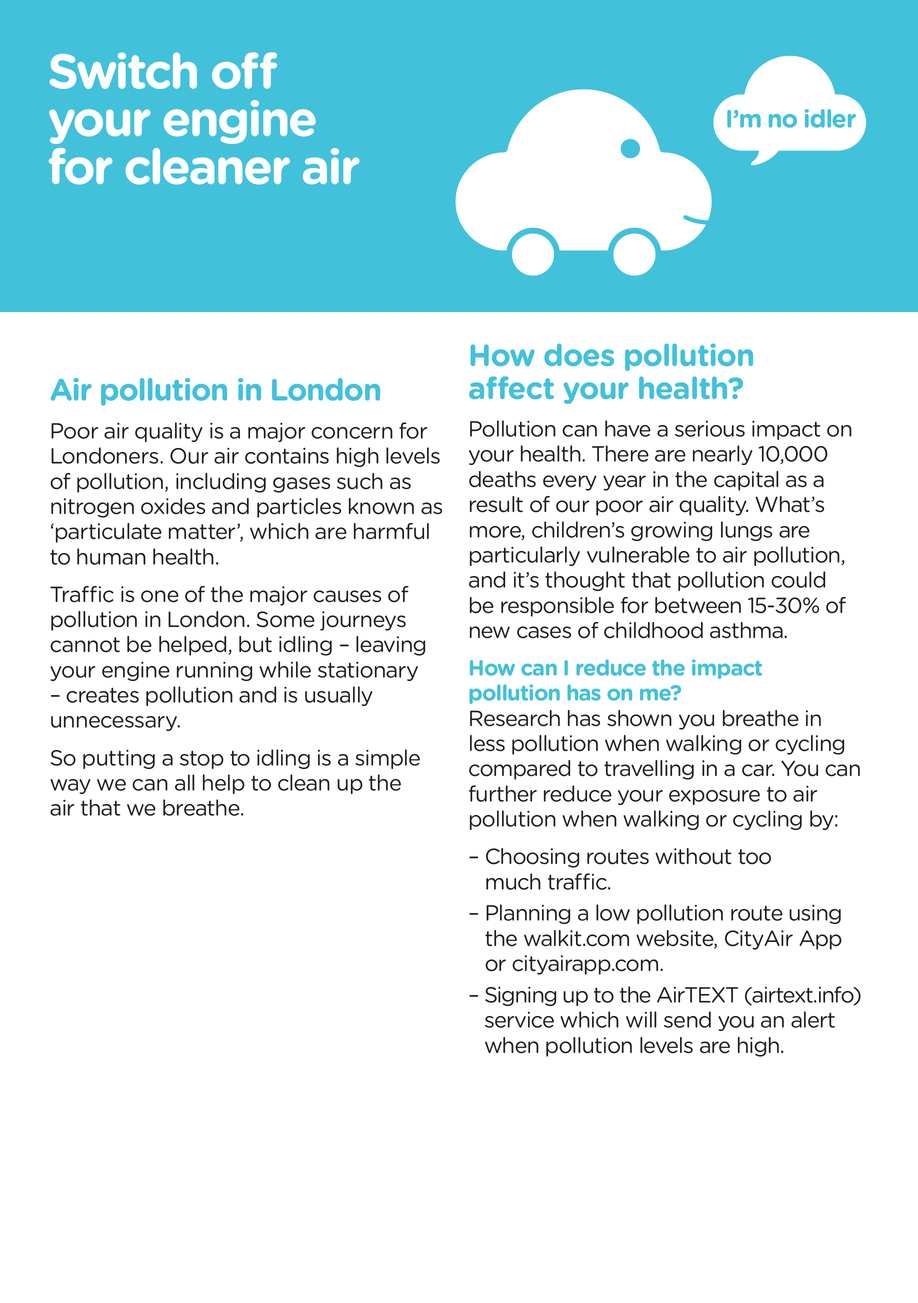 The image size is (918, 1303). I want to click on lungs, so click(746, 531).
